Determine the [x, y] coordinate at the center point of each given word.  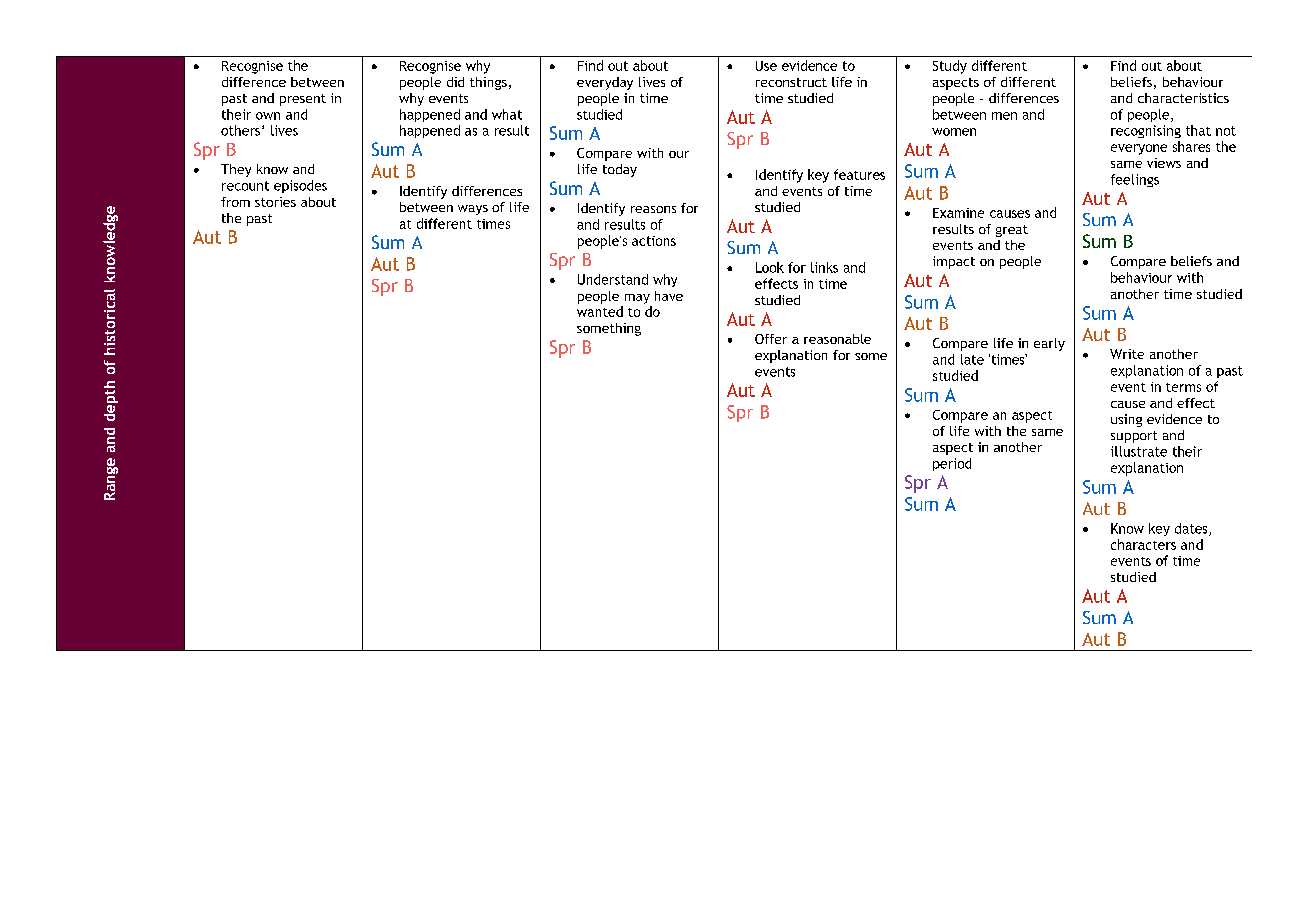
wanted [600, 311]
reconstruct [791, 82]
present [303, 100]
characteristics [1183, 98]
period [952, 464]
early [1049, 344]
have [669, 296]
